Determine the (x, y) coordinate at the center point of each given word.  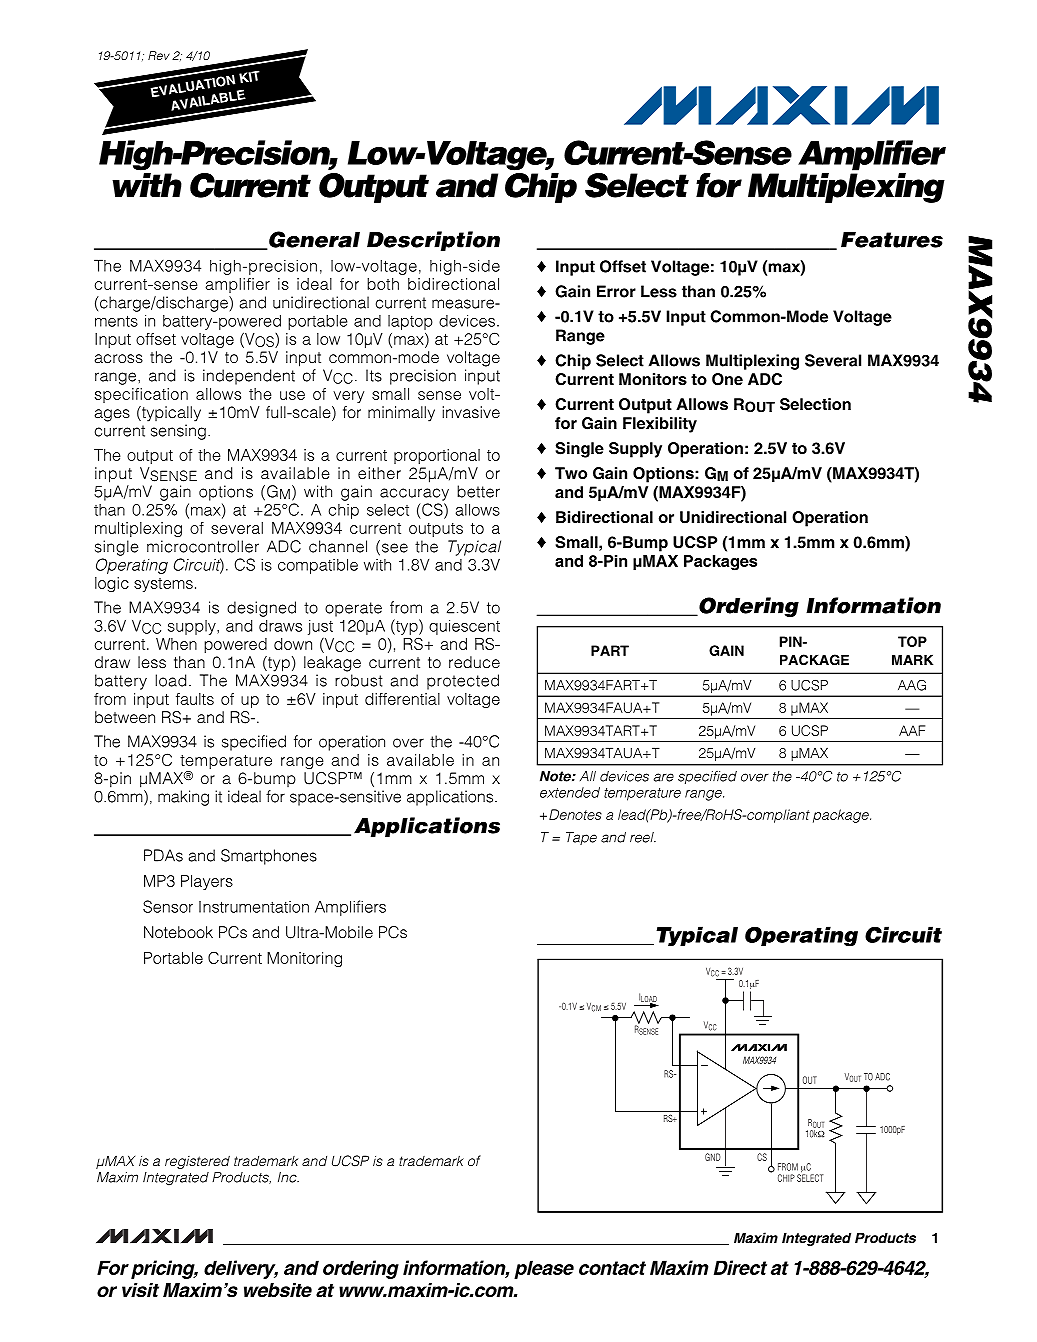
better (478, 491)
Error (616, 291)
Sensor (168, 906)
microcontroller (203, 546)
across (119, 359)
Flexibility (660, 425)
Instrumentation (254, 907)
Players (207, 882)
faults (195, 699)
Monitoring (304, 959)
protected (463, 682)
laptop (410, 322)
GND (712, 1157)
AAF (912, 730)
